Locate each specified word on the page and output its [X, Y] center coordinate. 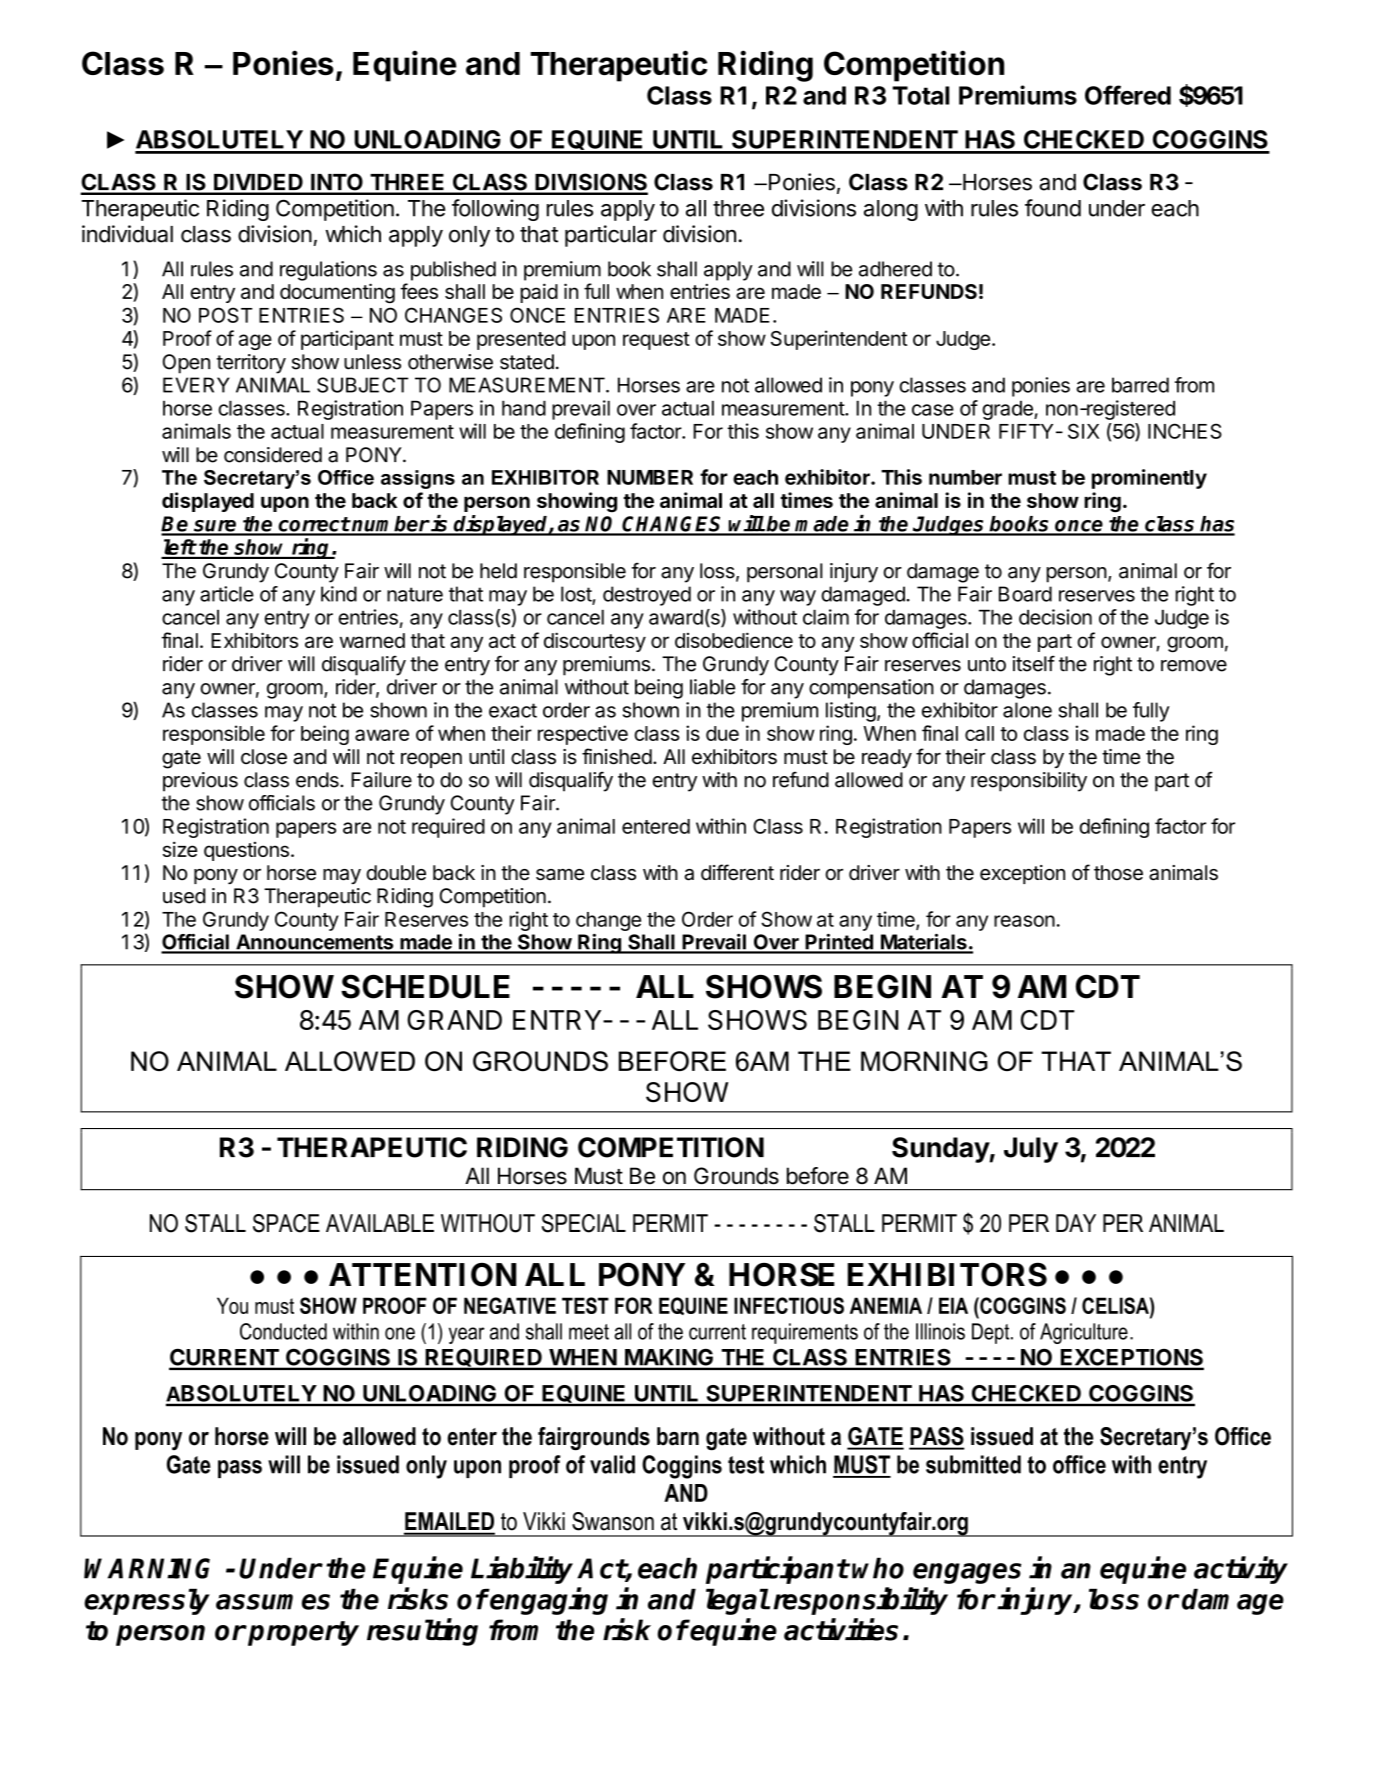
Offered [1128, 95]
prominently [1149, 479]
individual [127, 234]
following [495, 210]
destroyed [647, 596]
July [1031, 1150]
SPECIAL [584, 1223]
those [1118, 873]
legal [737, 1601]
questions [246, 851]
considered [273, 455]
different [737, 872]
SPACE [286, 1223]
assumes [273, 1602]
